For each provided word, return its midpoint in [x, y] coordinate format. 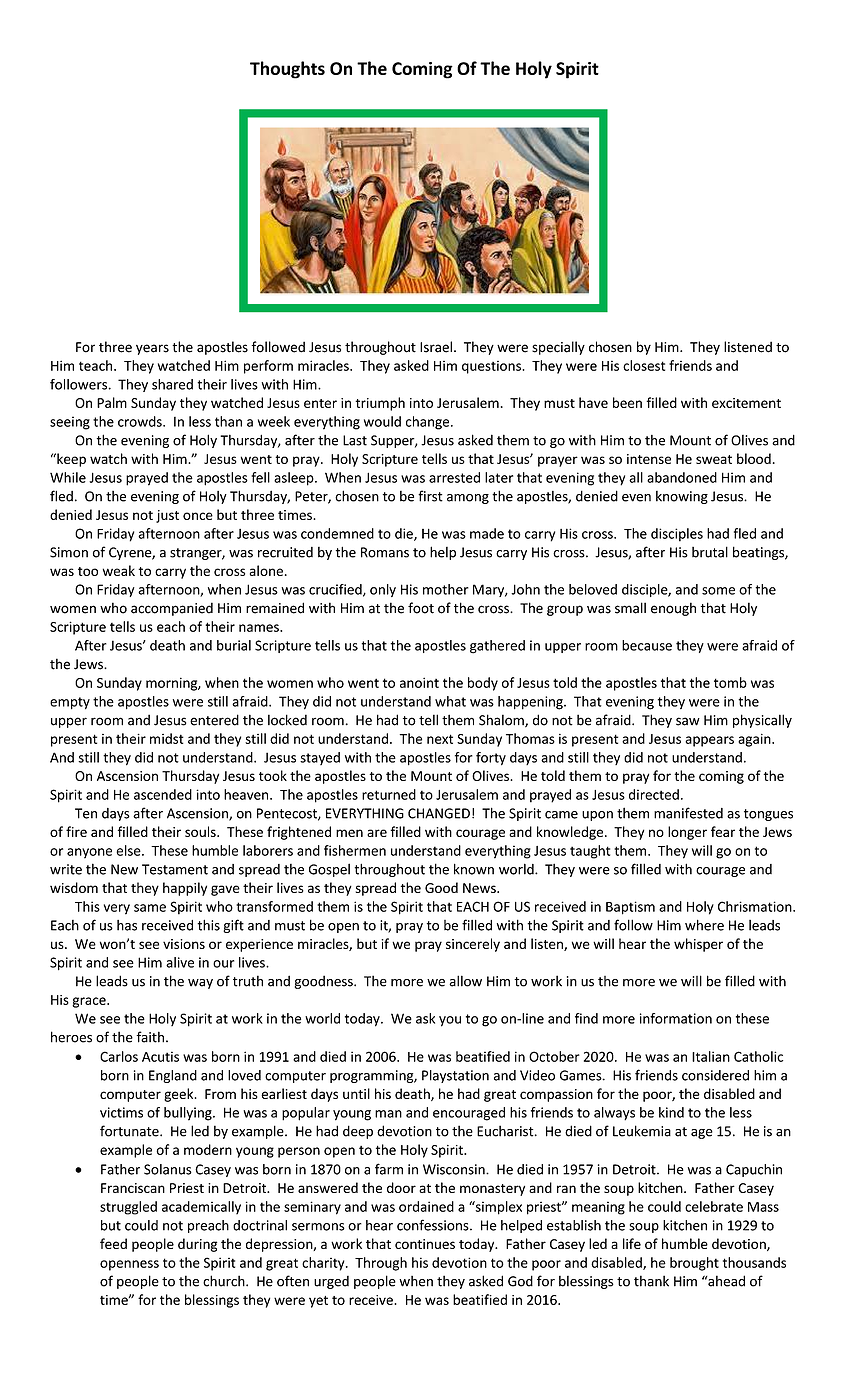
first [430, 496]
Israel [436, 347]
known [474, 869]
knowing [682, 497]
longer [687, 833]
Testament [175, 869]
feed [113, 1243]
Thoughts [287, 70]
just [167, 516]
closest [644, 365]
